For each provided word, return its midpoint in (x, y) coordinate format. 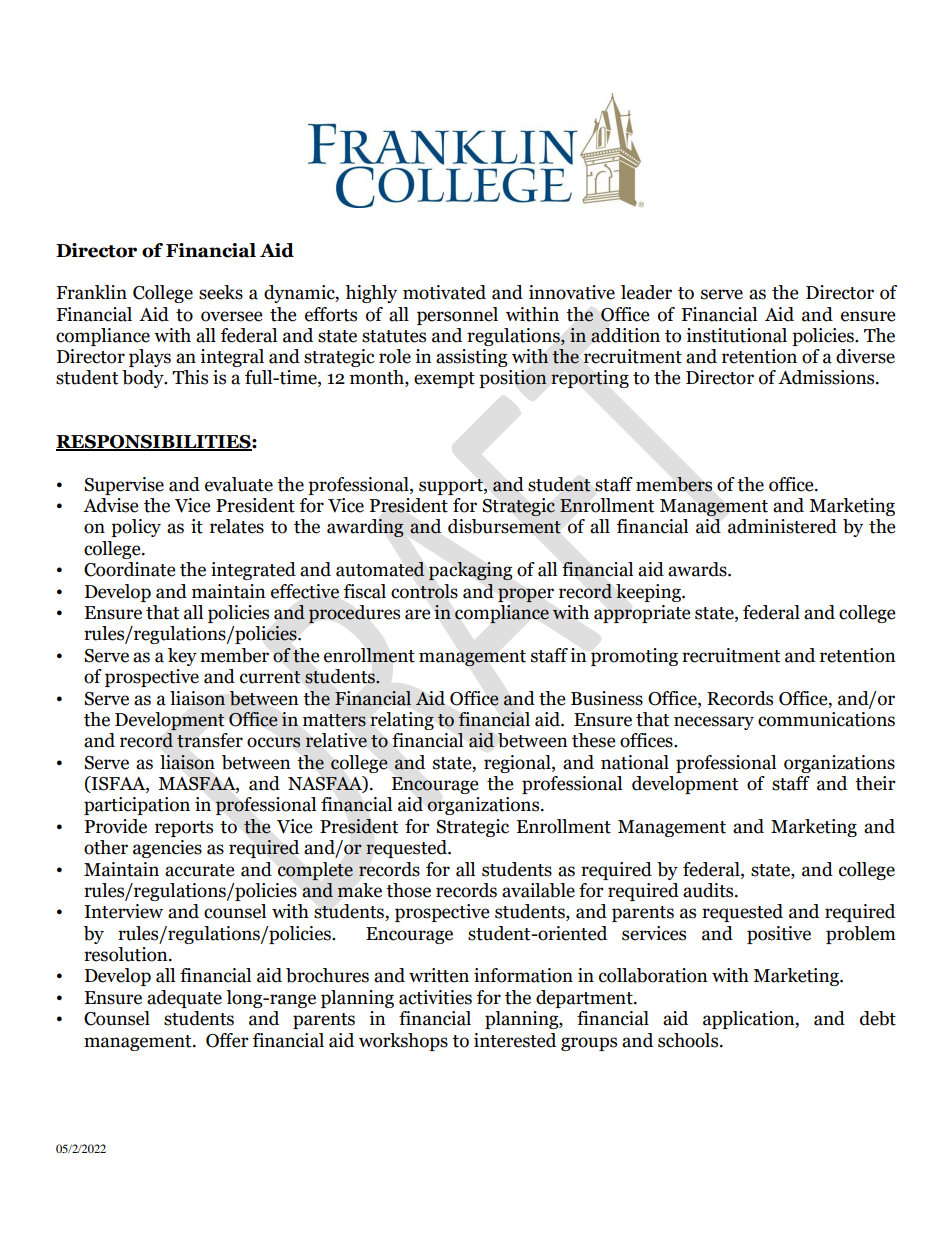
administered (782, 526)
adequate (184, 999)
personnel (457, 316)
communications (826, 719)
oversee (231, 316)
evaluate (239, 484)
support (452, 487)
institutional (736, 335)
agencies (167, 849)
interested (515, 1040)
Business (607, 698)
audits (709, 890)
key (182, 657)
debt (878, 1018)
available (538, 890)
